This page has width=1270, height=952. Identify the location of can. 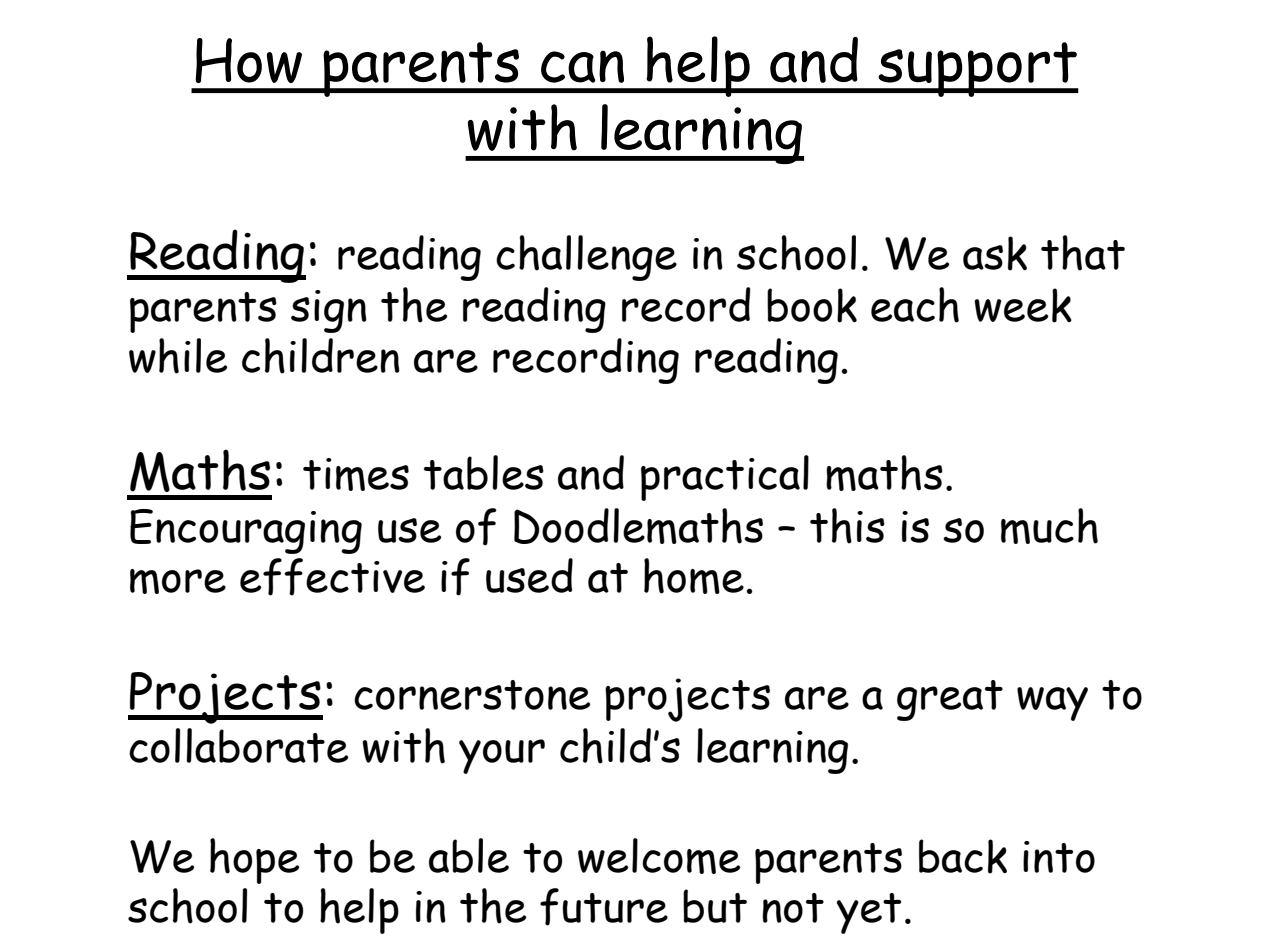
(582, 66).
